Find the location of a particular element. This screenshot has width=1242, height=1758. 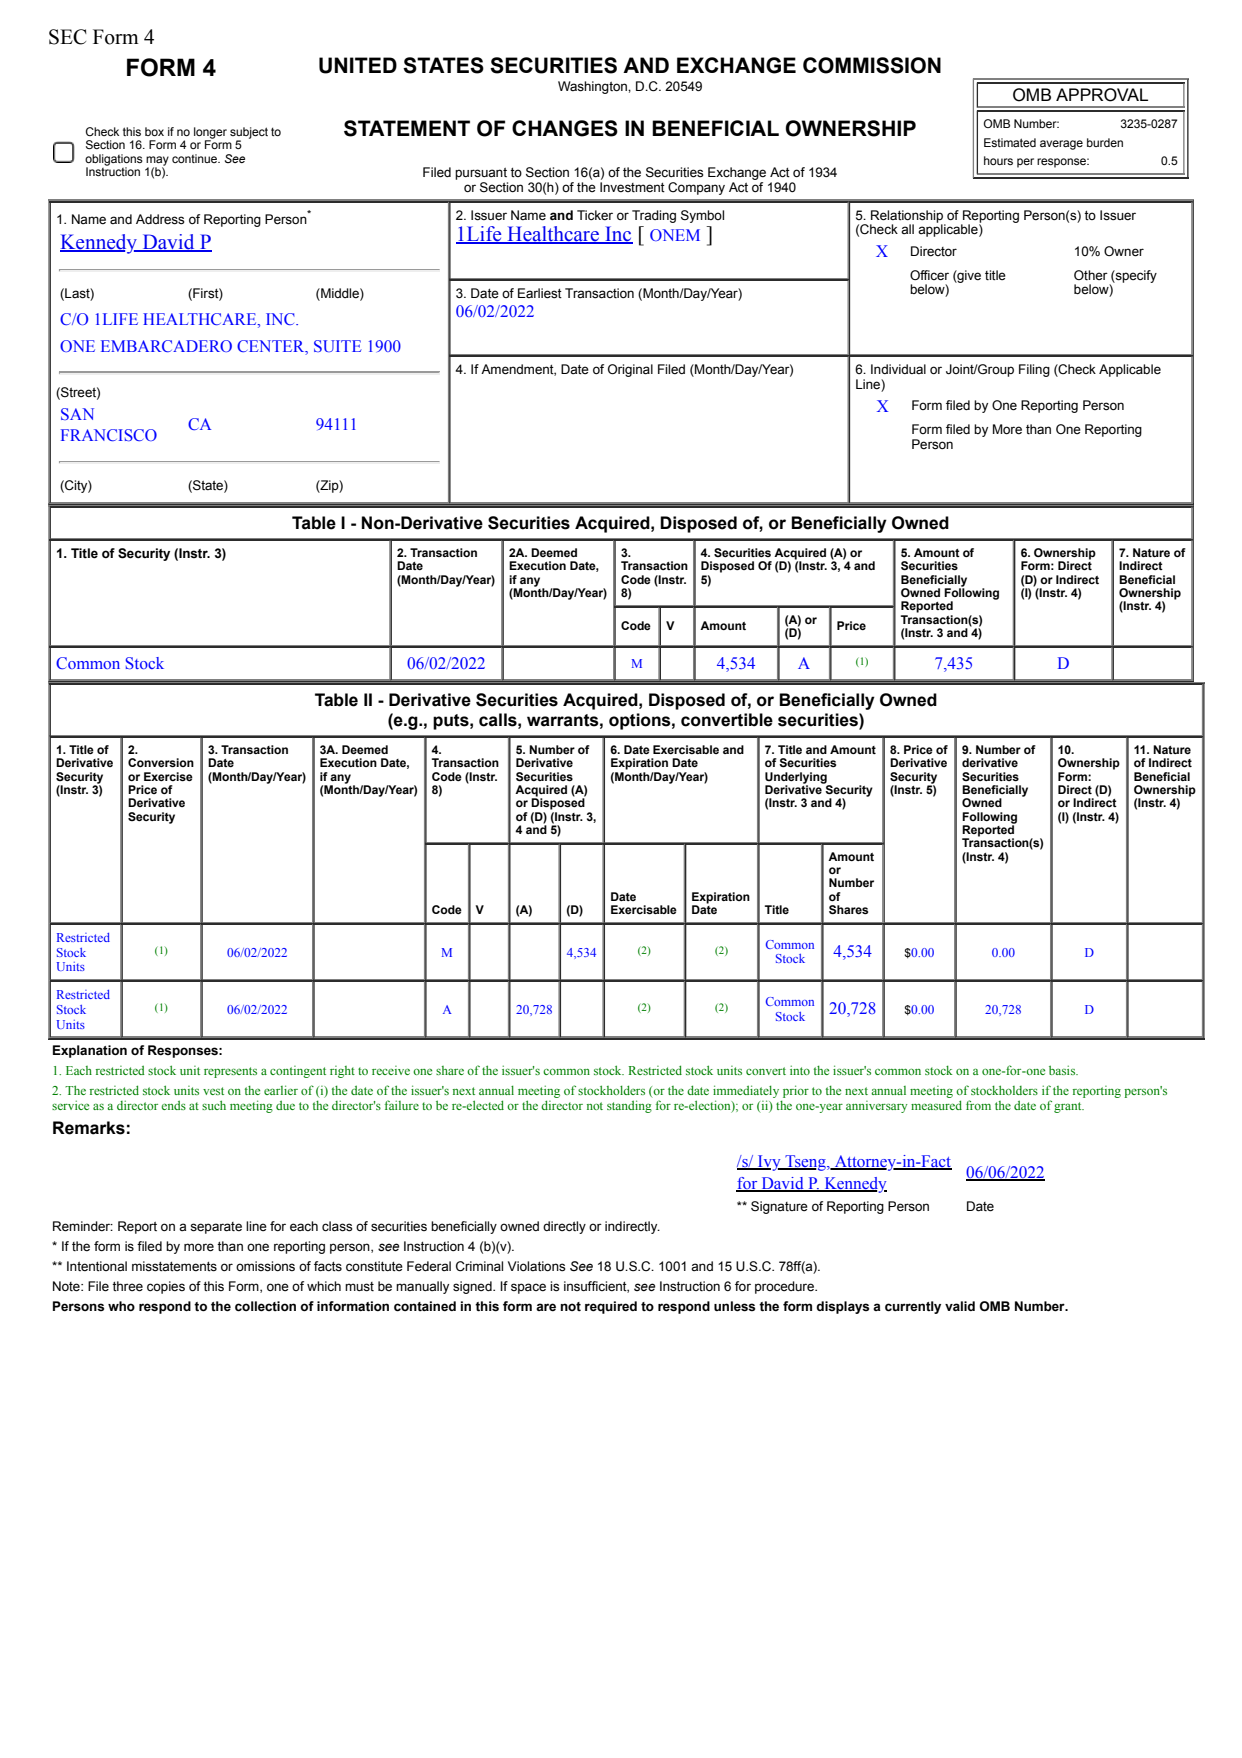

FRANCISCO is located at coordinates (109, 435).
